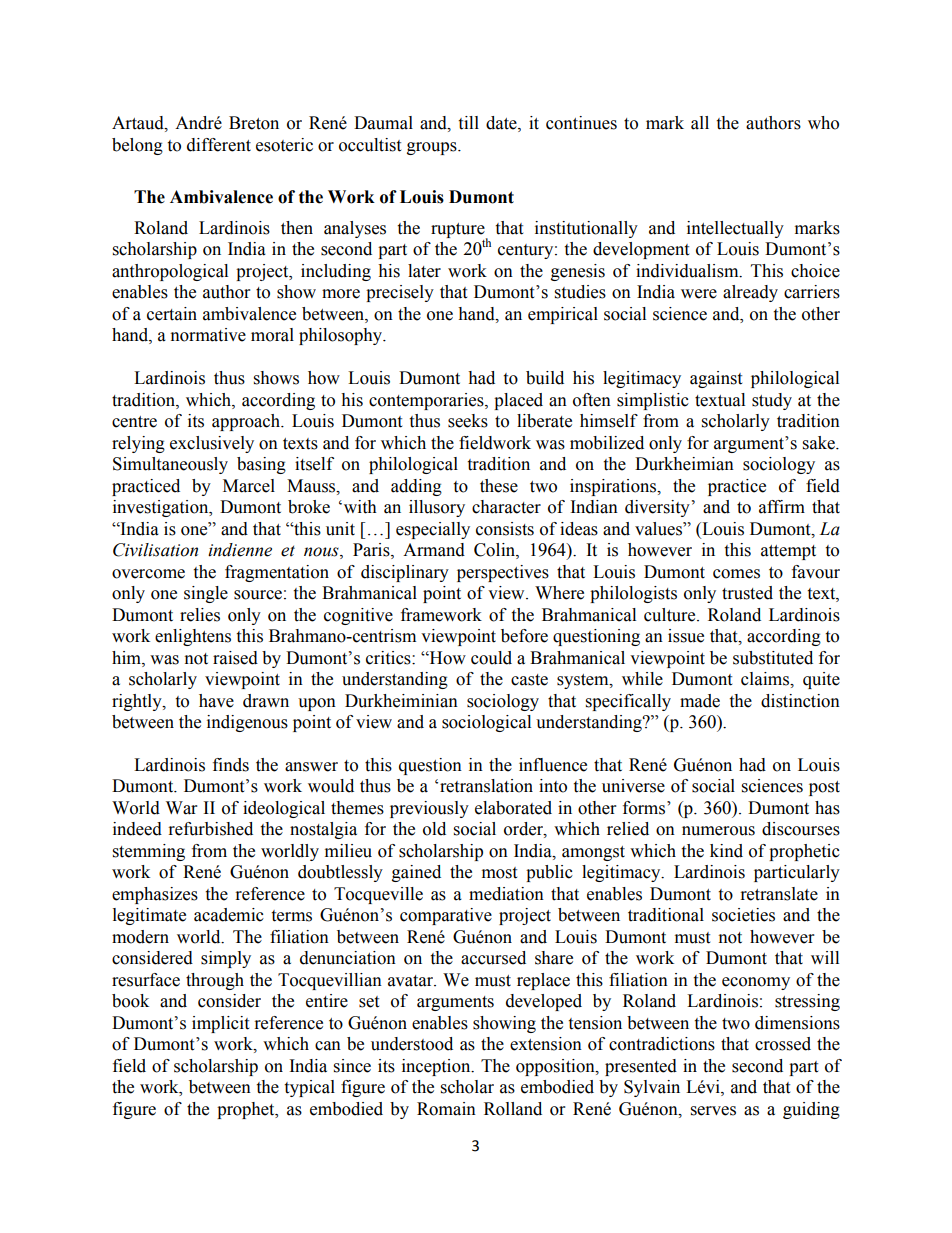 This page has width=952, height=1233. I want to click on who, so click(823, 123).
